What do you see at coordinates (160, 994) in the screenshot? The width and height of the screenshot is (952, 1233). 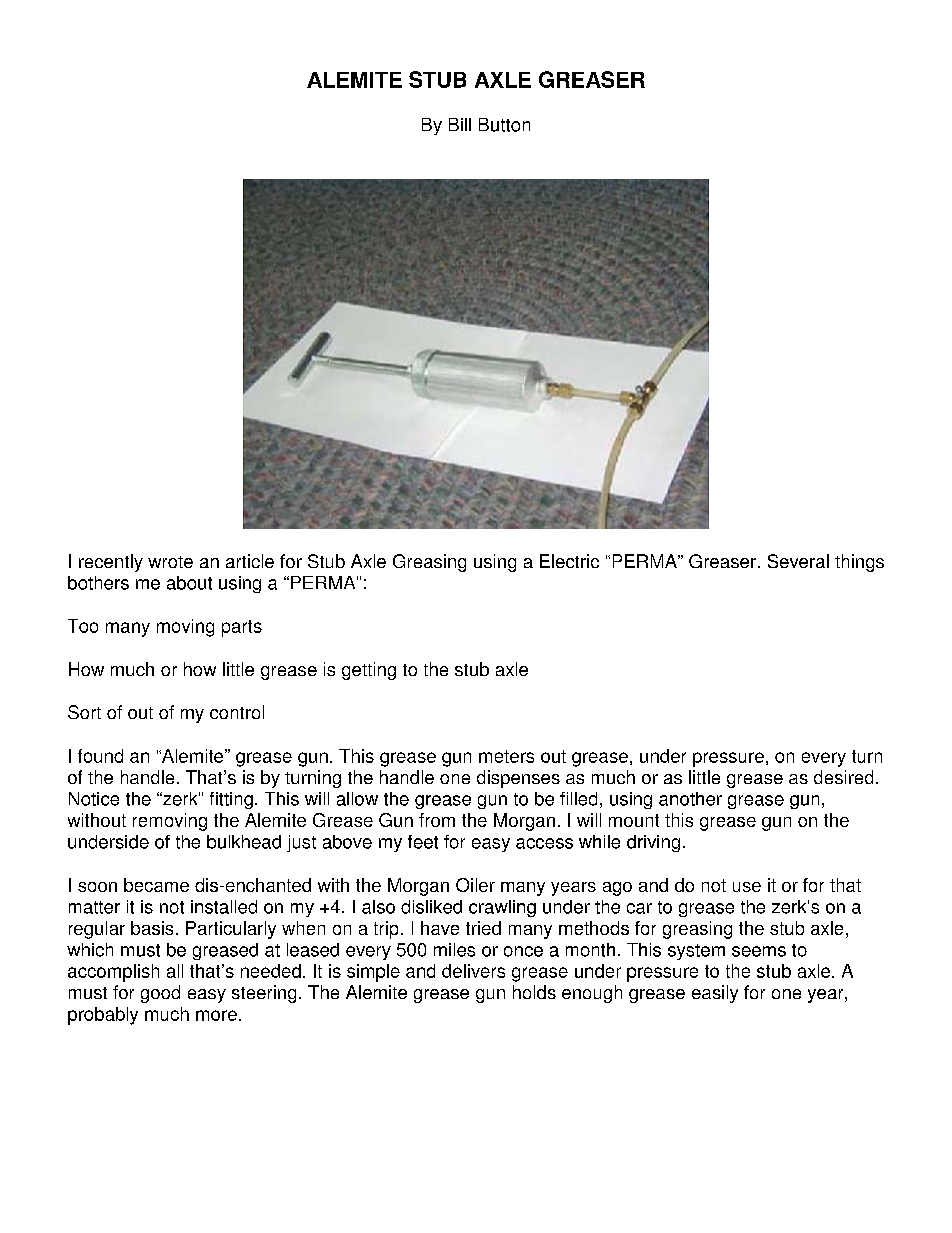 I see `good` at bounding box center [160, 994].
